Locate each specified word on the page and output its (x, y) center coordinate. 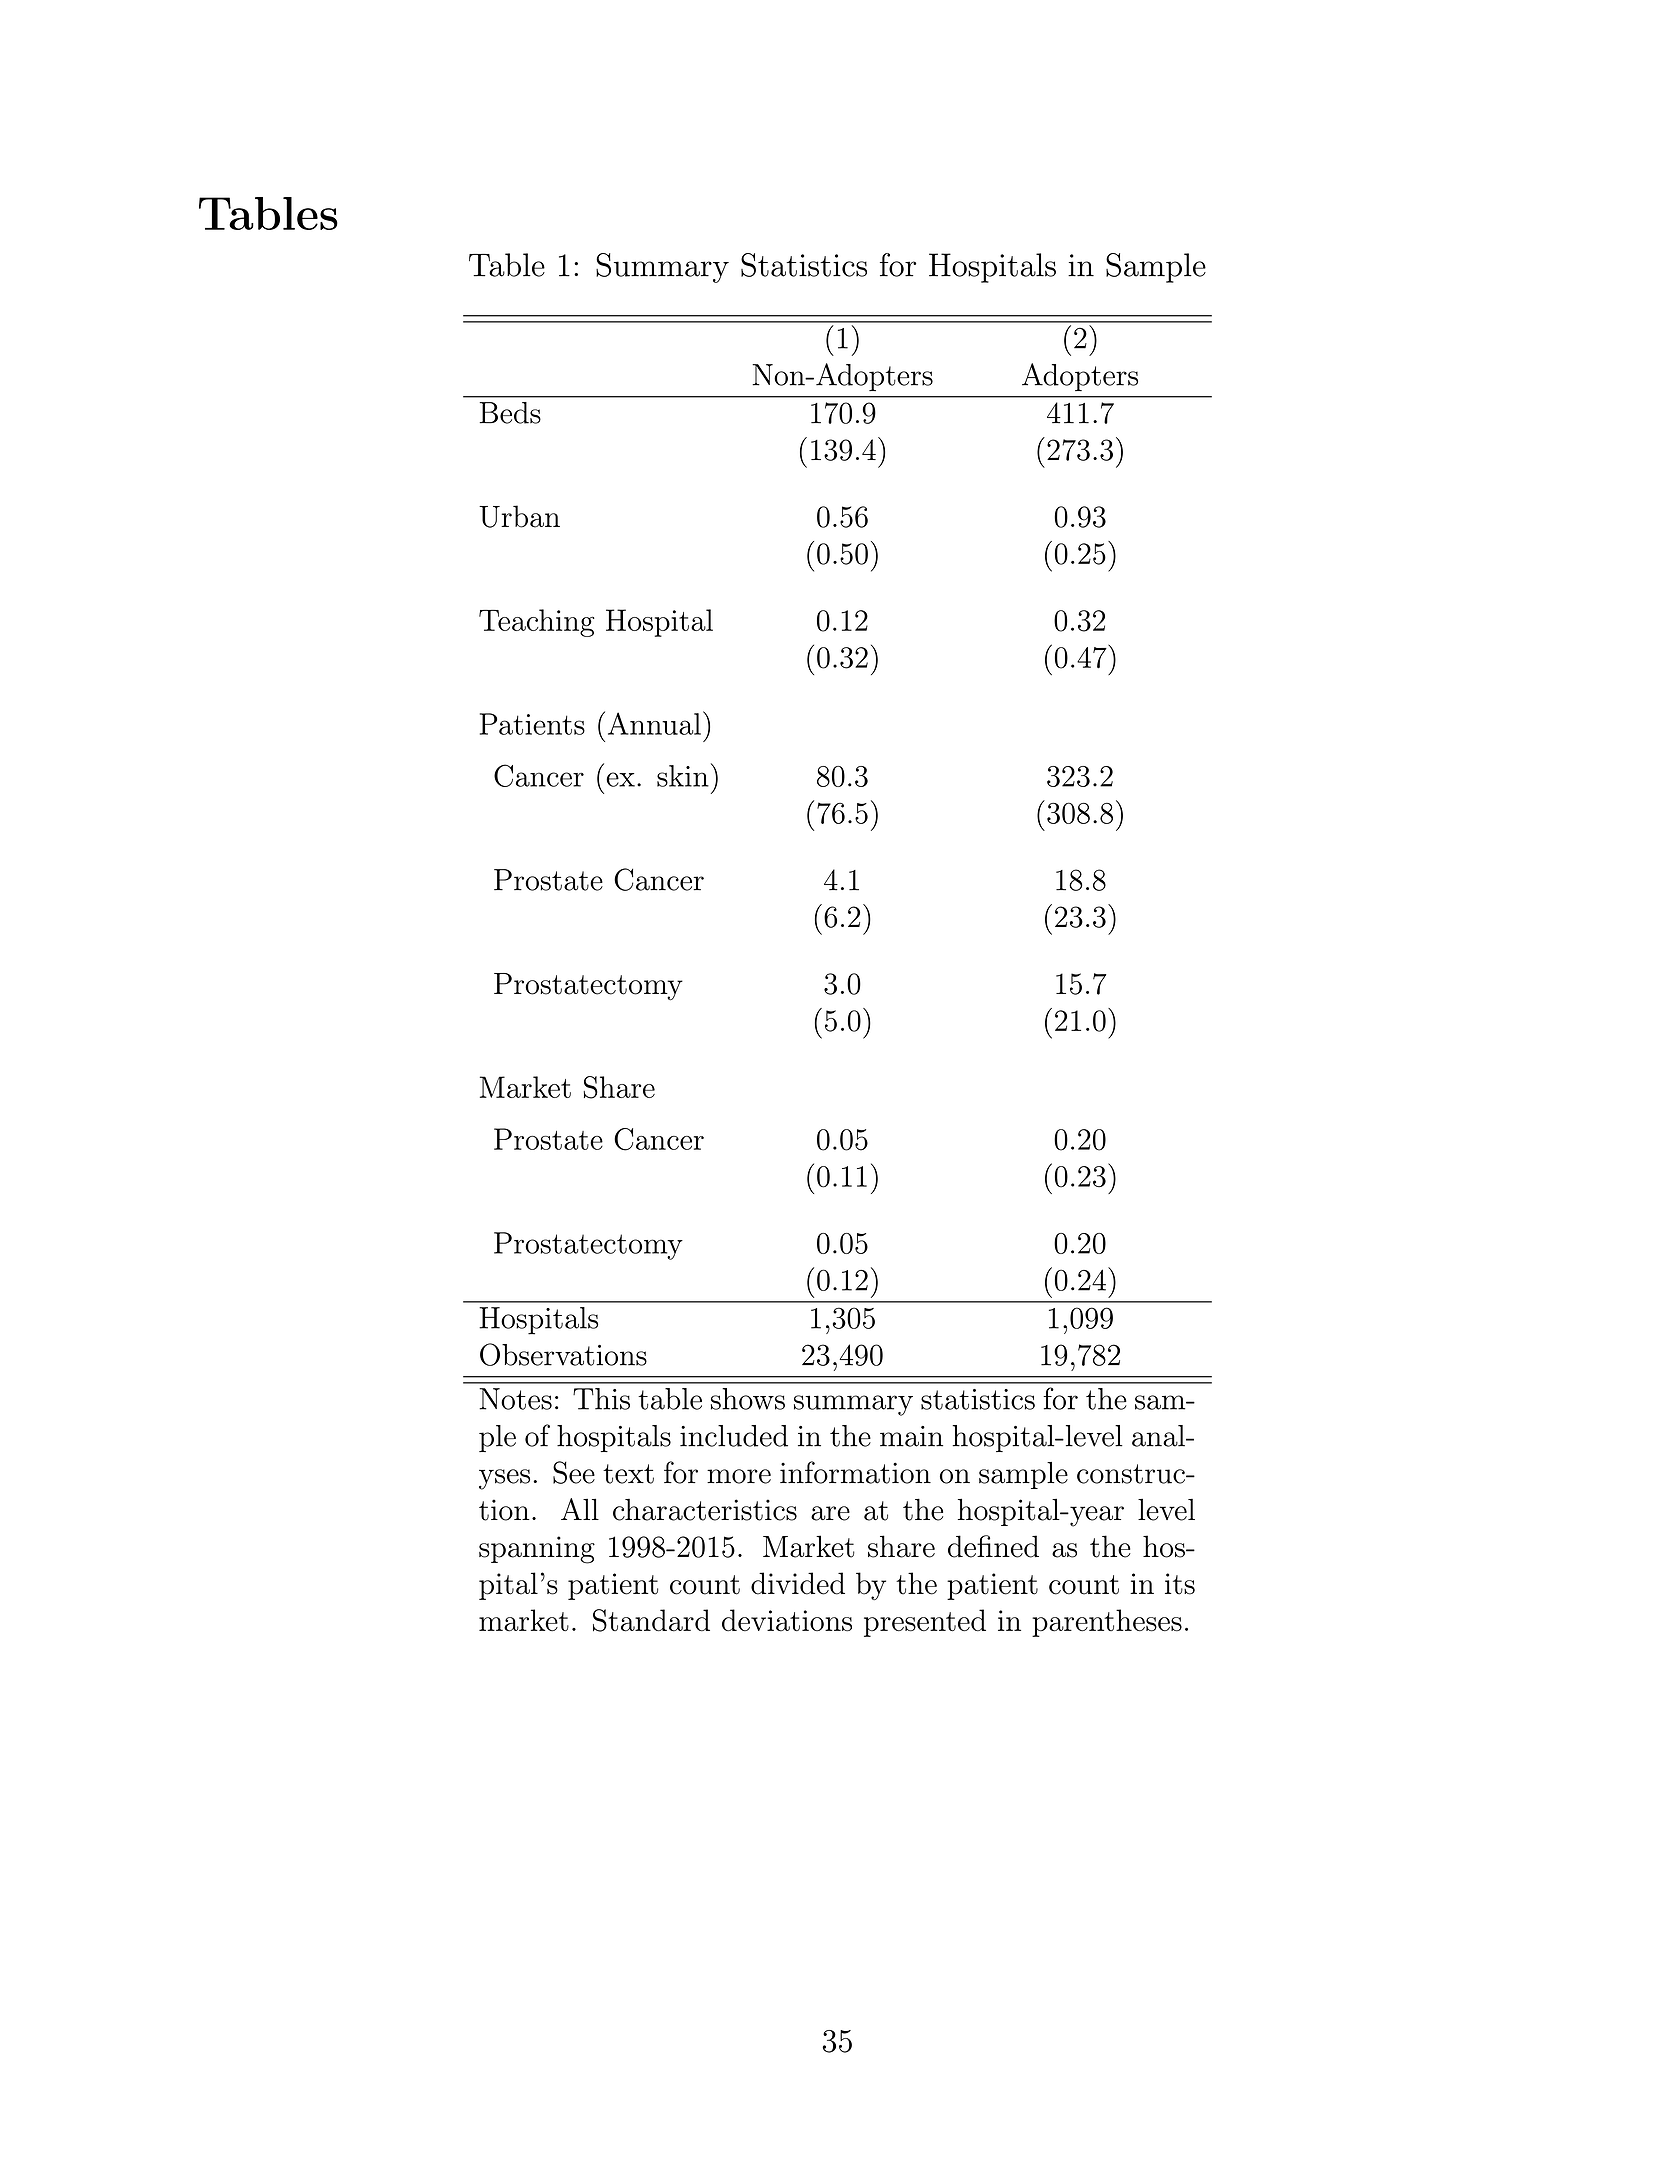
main (911, 1436)
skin (683, 776)
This (601, 1399)
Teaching (537, 623)
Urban (519, 516)
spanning (537, 1550)
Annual (654, 723)
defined (993, 1546)
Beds (510, 413)
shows (748, 1399)
